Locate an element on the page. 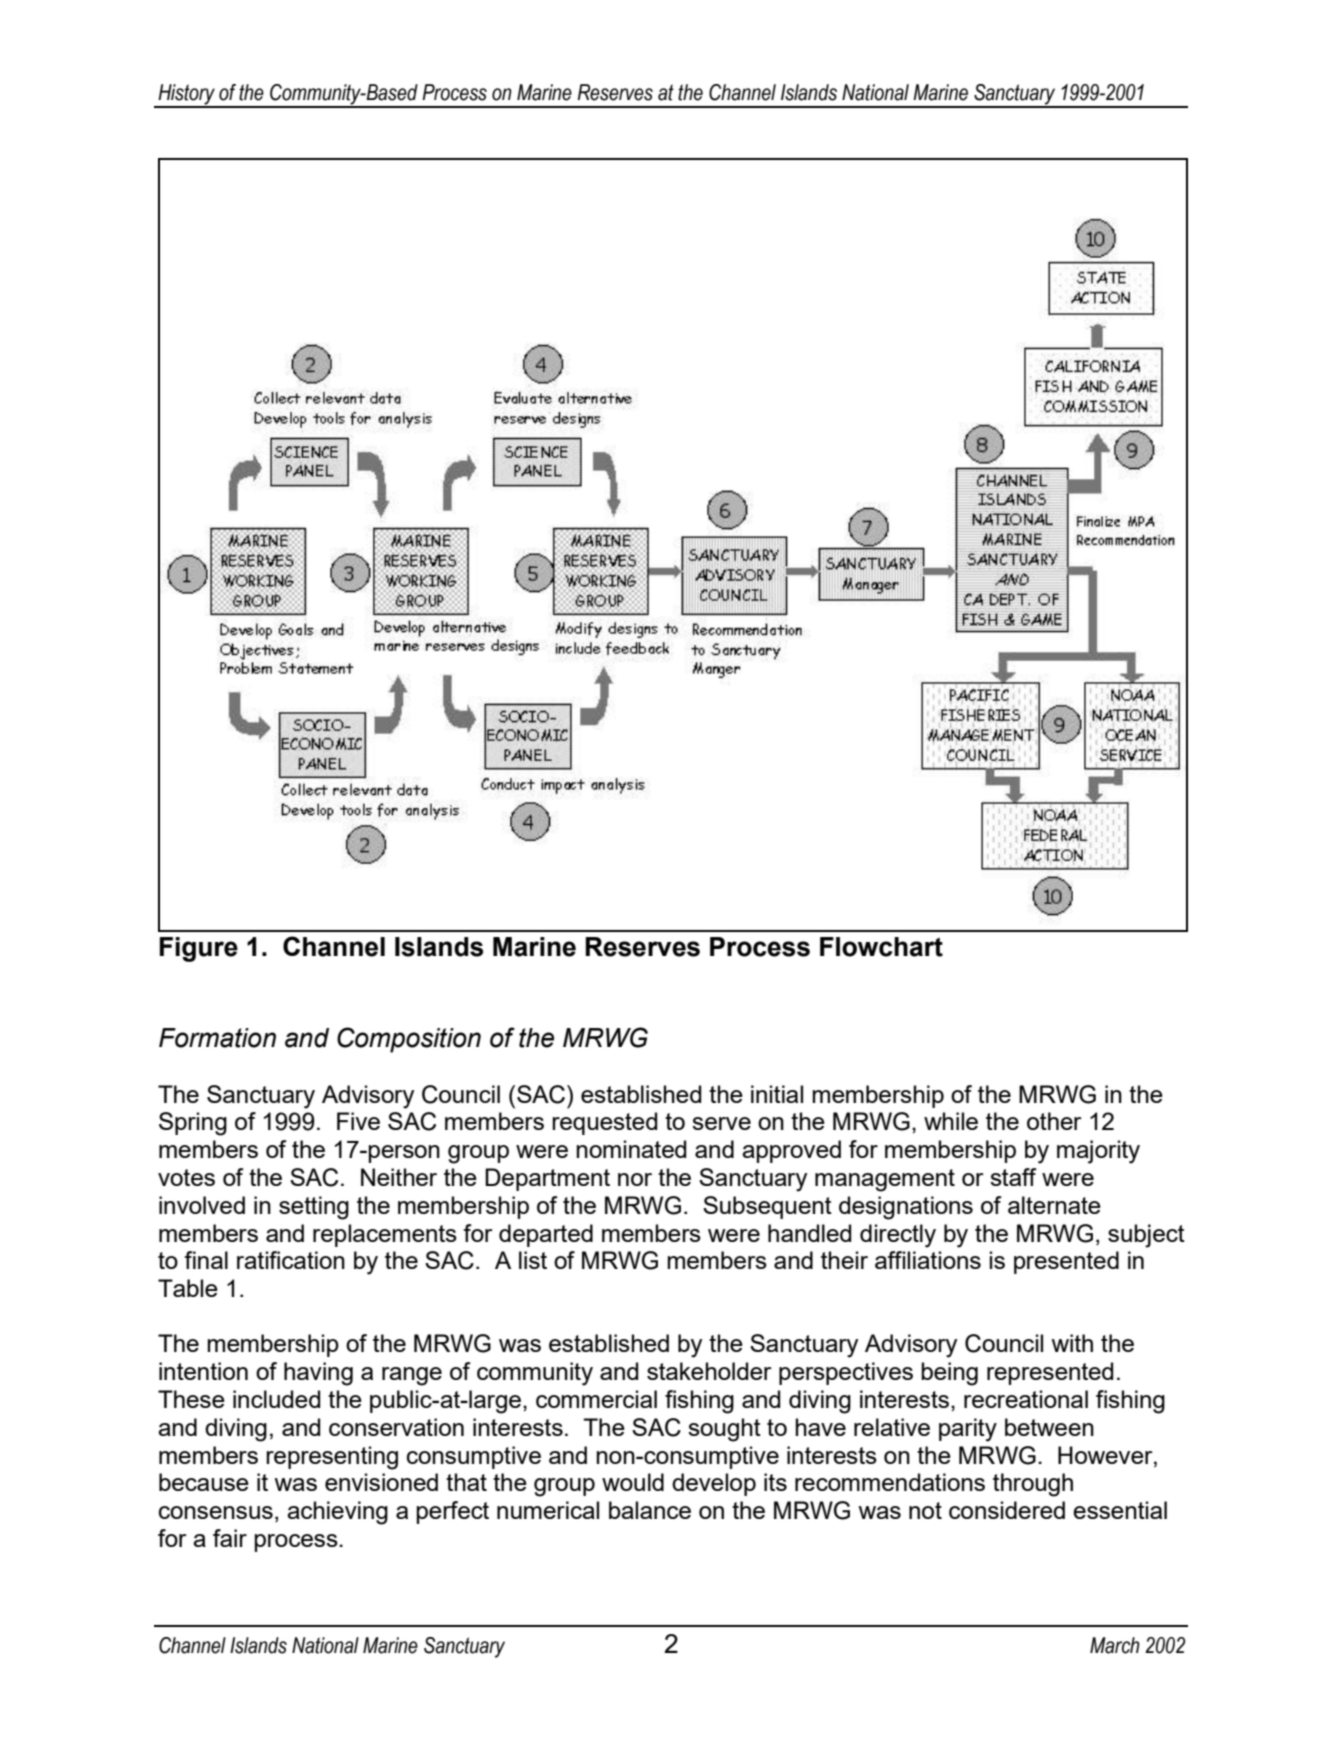 The height and width of the page is (1738, 1343). other is located at coordinates (1054, 1121).
